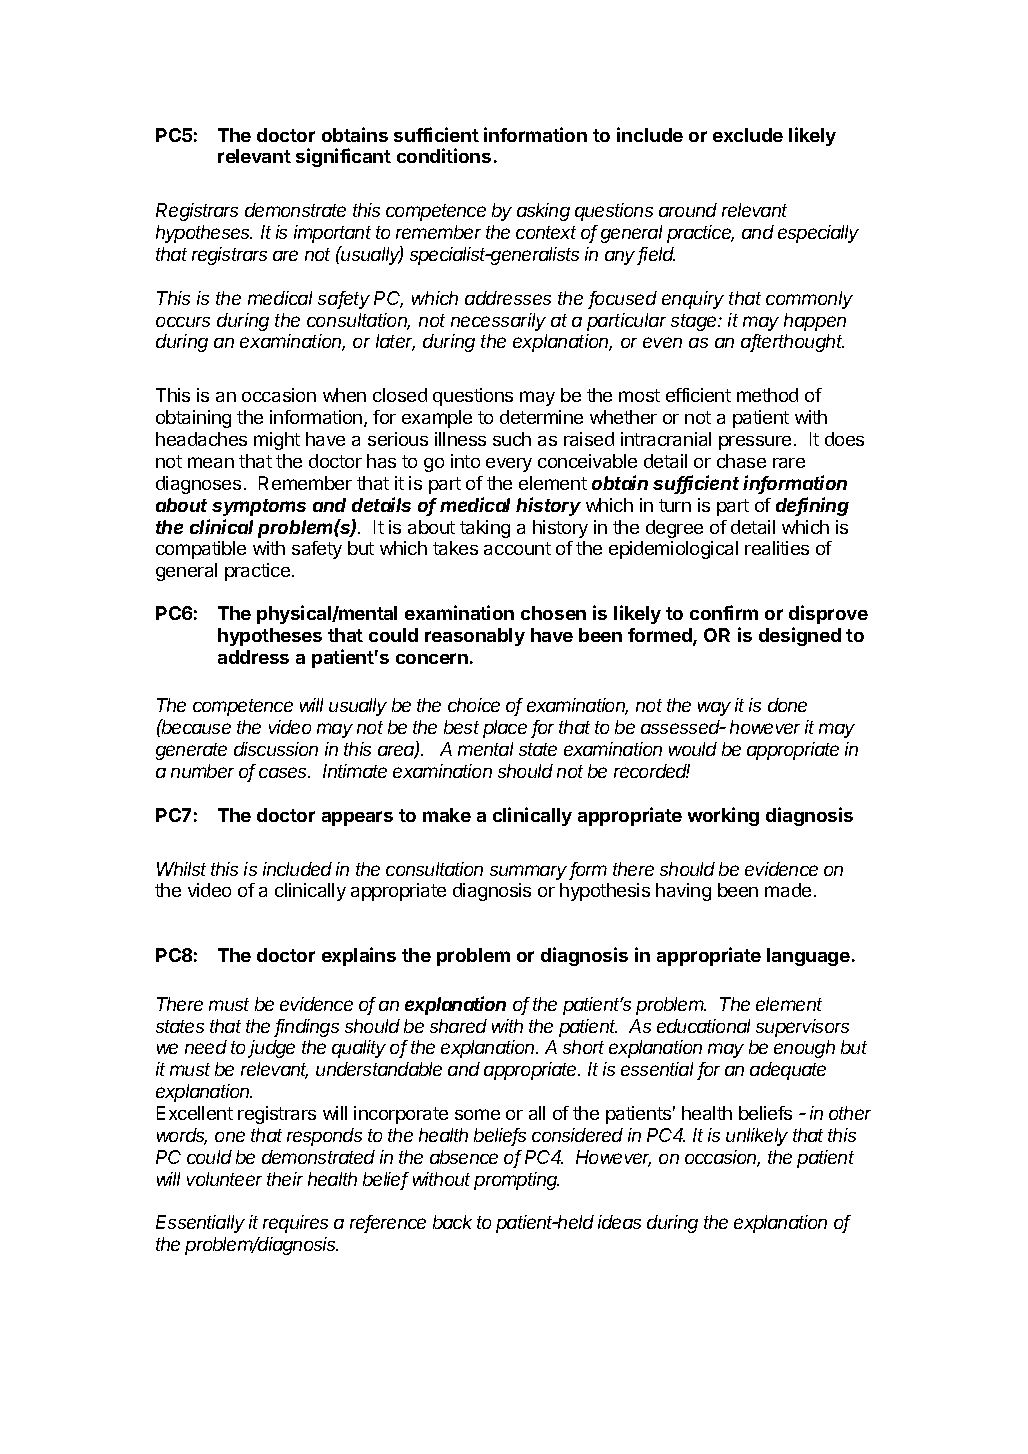 This page has height=1454, width=1028. Describe the element at coordinates (295, 1224) in the page. I see `requires` at that location.
